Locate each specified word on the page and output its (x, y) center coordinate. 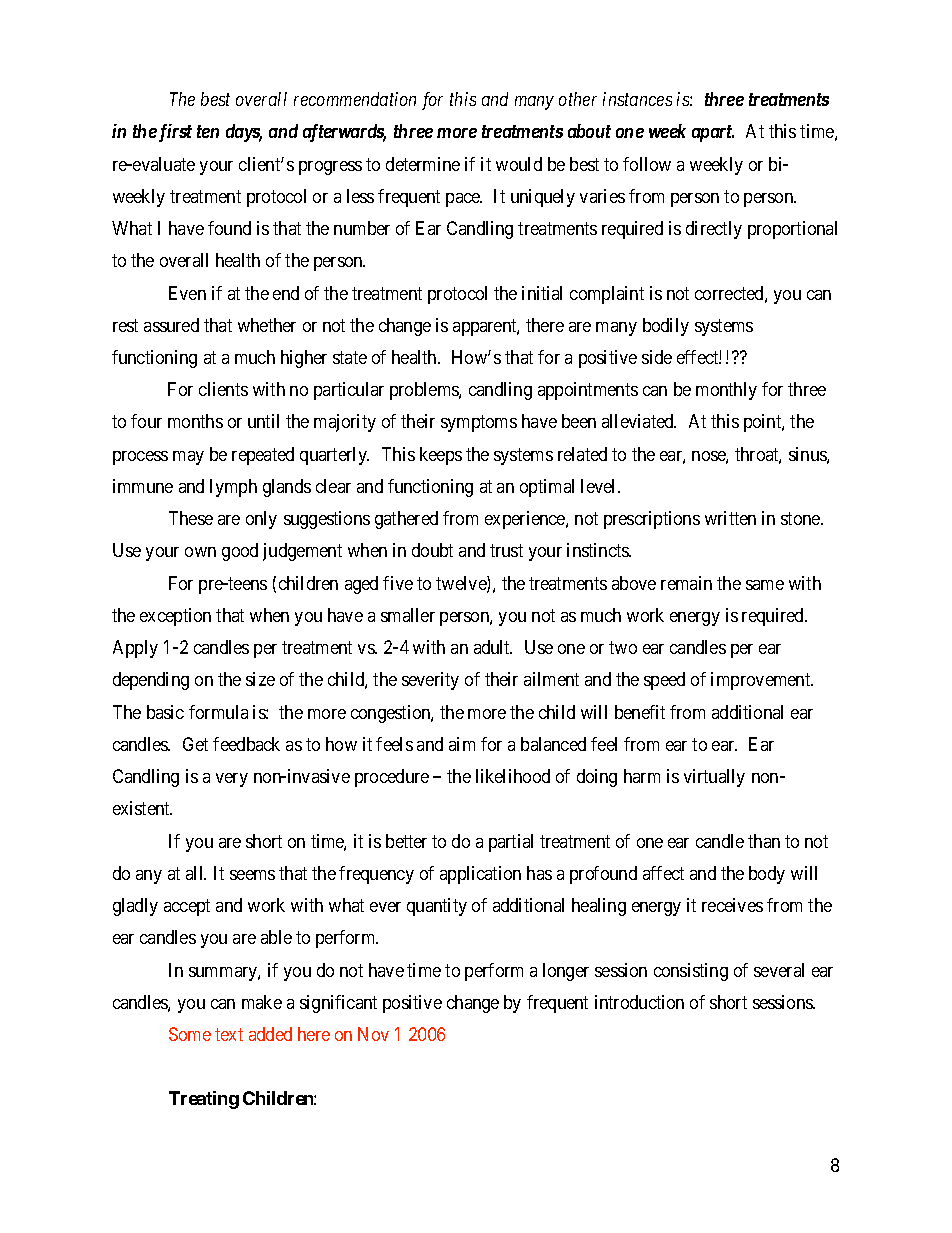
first (174, 133)
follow (647, 164)
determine (423, 164)
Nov (373, 1034)
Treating (204, 1100)
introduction (639, 1002)
